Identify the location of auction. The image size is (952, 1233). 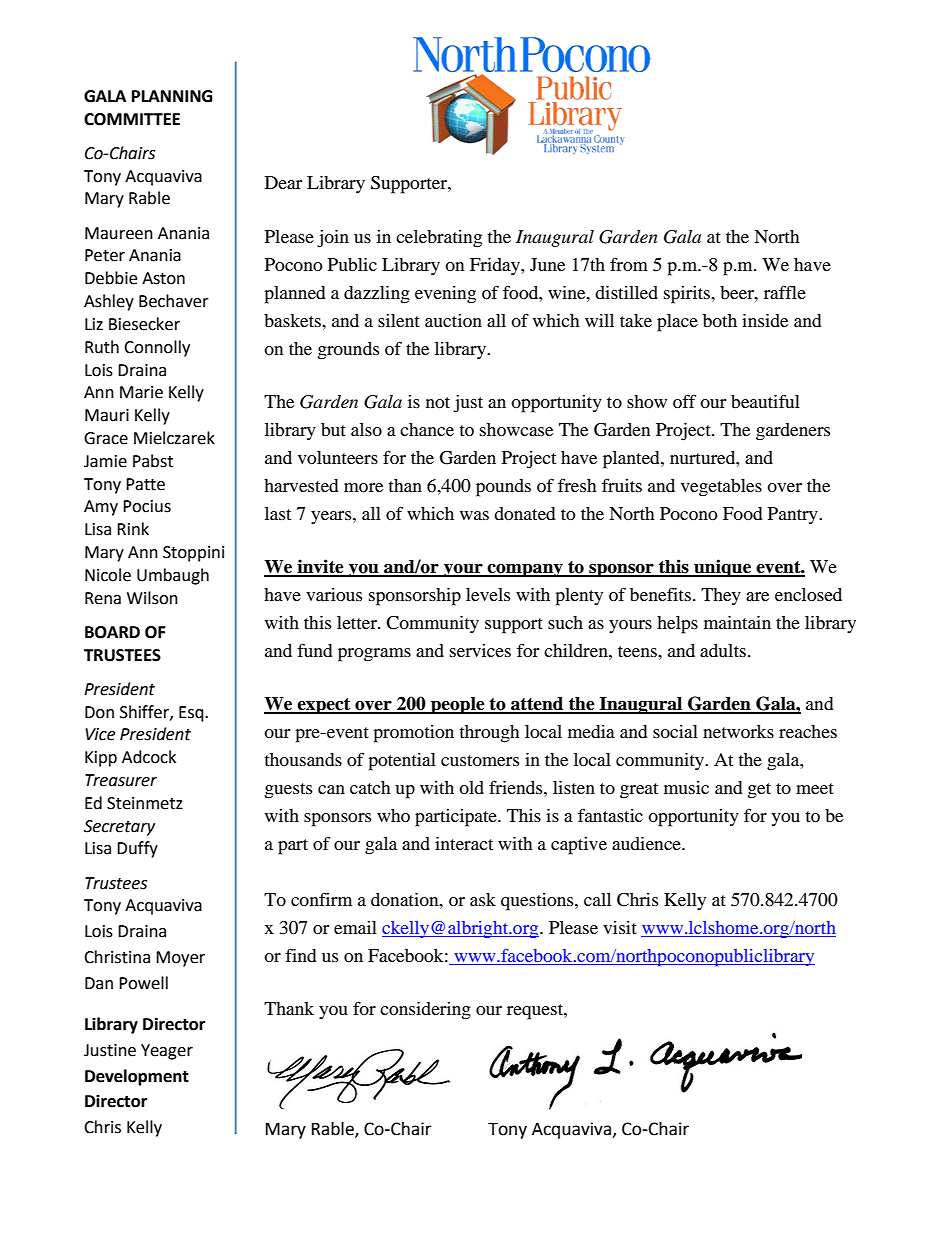
(453, 320).
